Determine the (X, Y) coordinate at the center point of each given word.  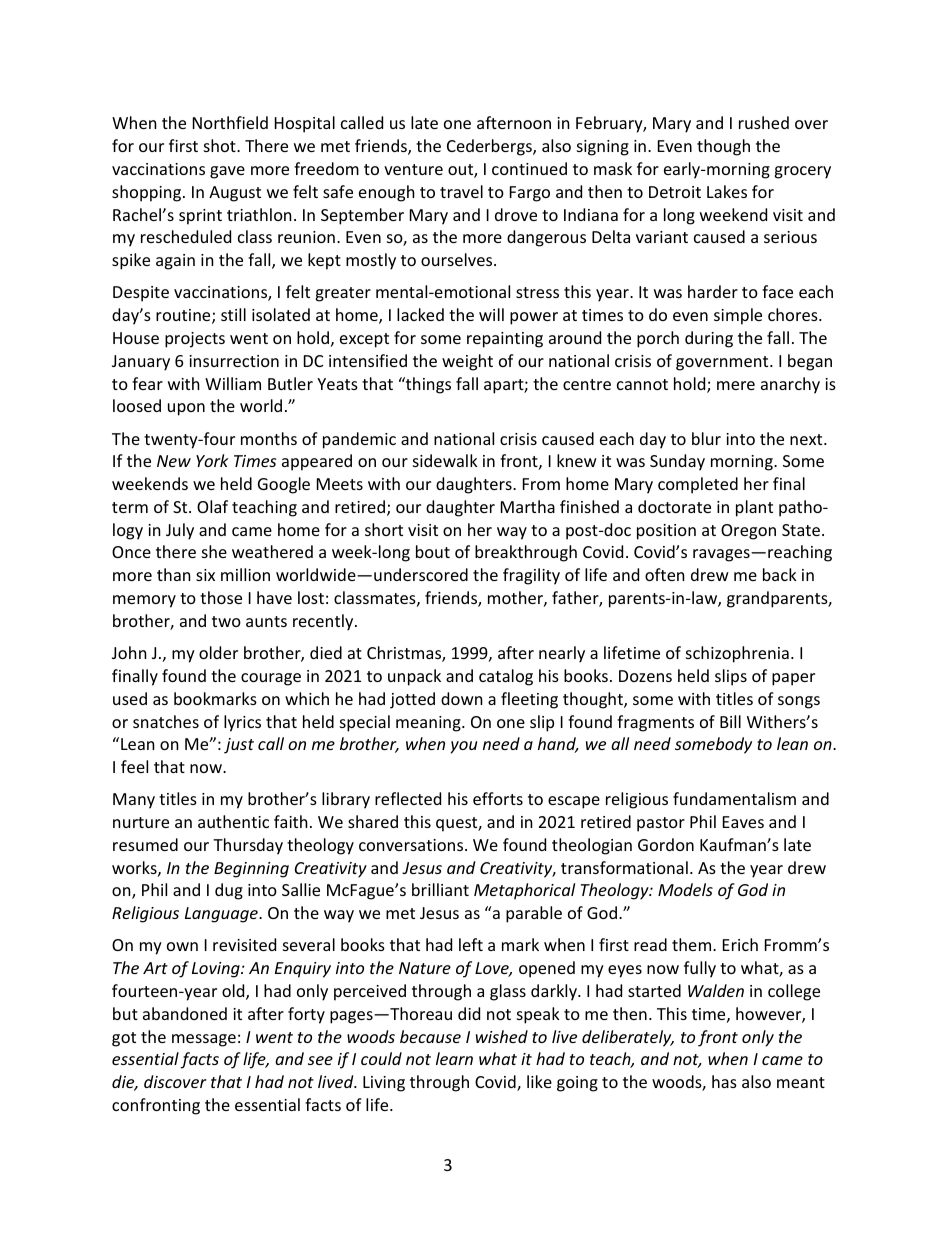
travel (461, 191)
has (724, 1081)
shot (221, 145)
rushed (764, 122)
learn (454, 1058)
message (204, 1040)
